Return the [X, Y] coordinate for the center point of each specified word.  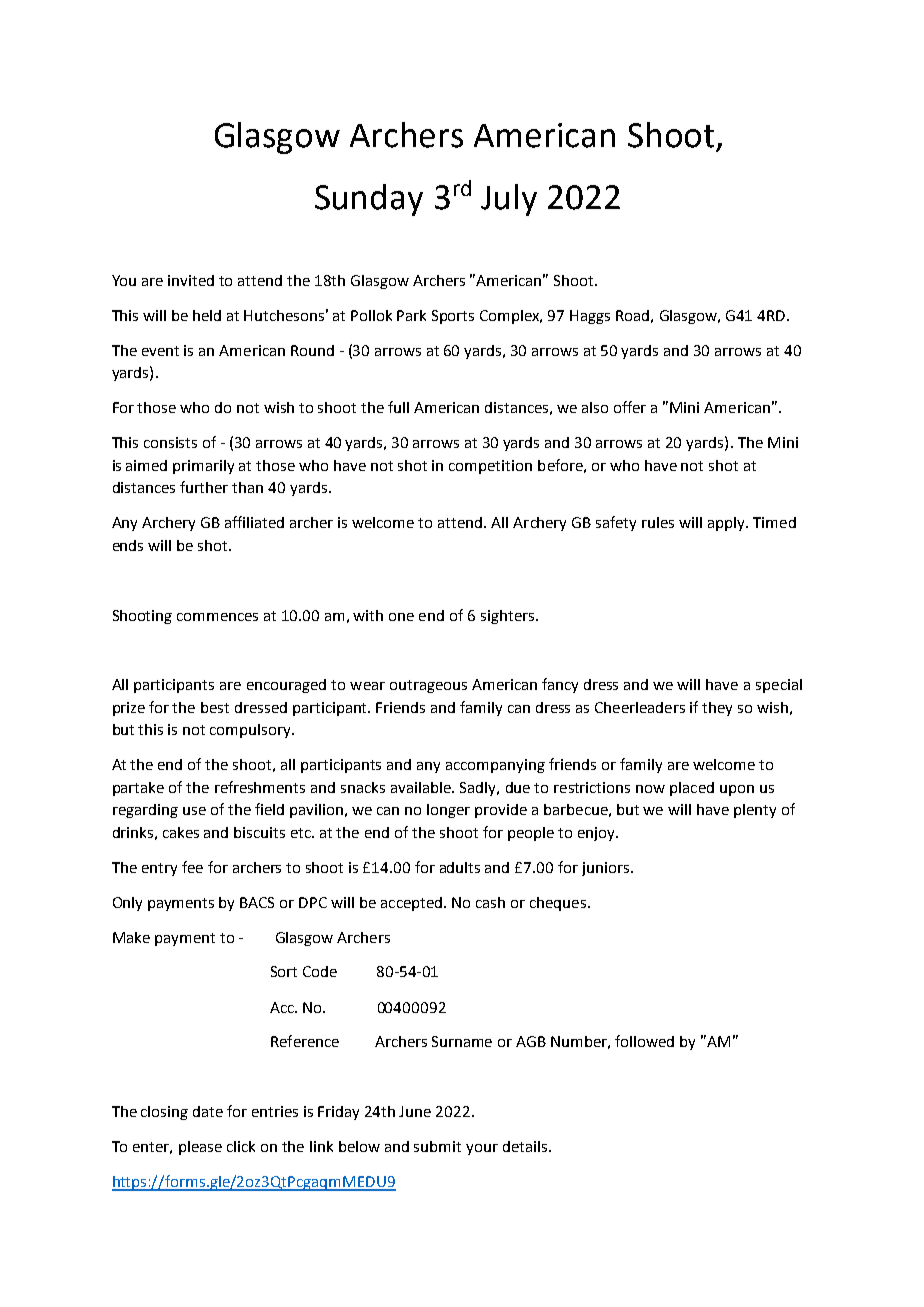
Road [632, 315]
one [401, 617]
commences [217, 617]
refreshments [260, 787]
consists [170, 442]
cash [490, 902]
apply [727, 524]
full [398, 407]
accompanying [495, 766]
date [208, 1111]
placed [692, 789]
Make [131, 937]
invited [191, 280]
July [509, 200]
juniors [605, 869]
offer [630, 407]
